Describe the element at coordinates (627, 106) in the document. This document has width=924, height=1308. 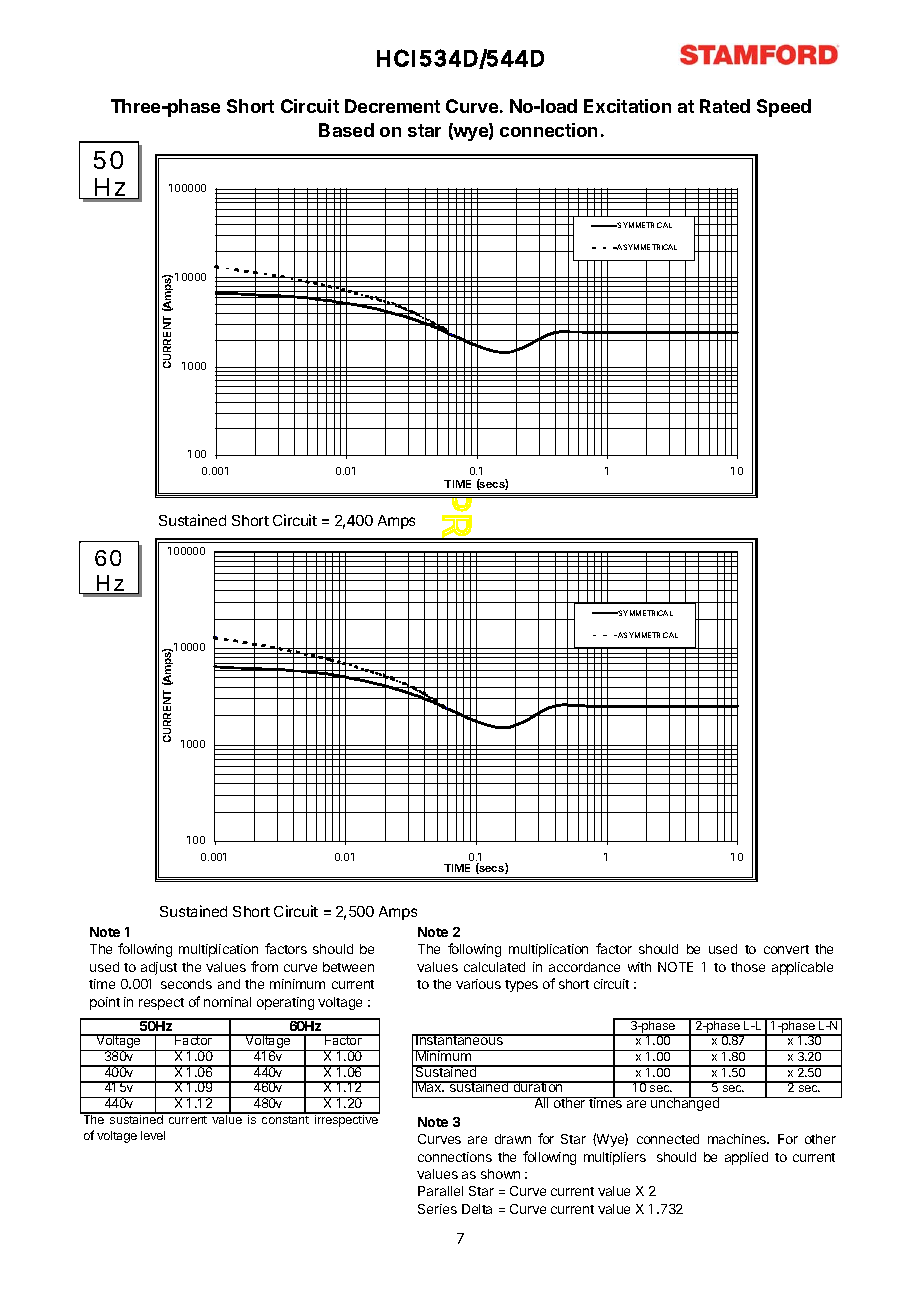
I see `Excitation` at that location.
